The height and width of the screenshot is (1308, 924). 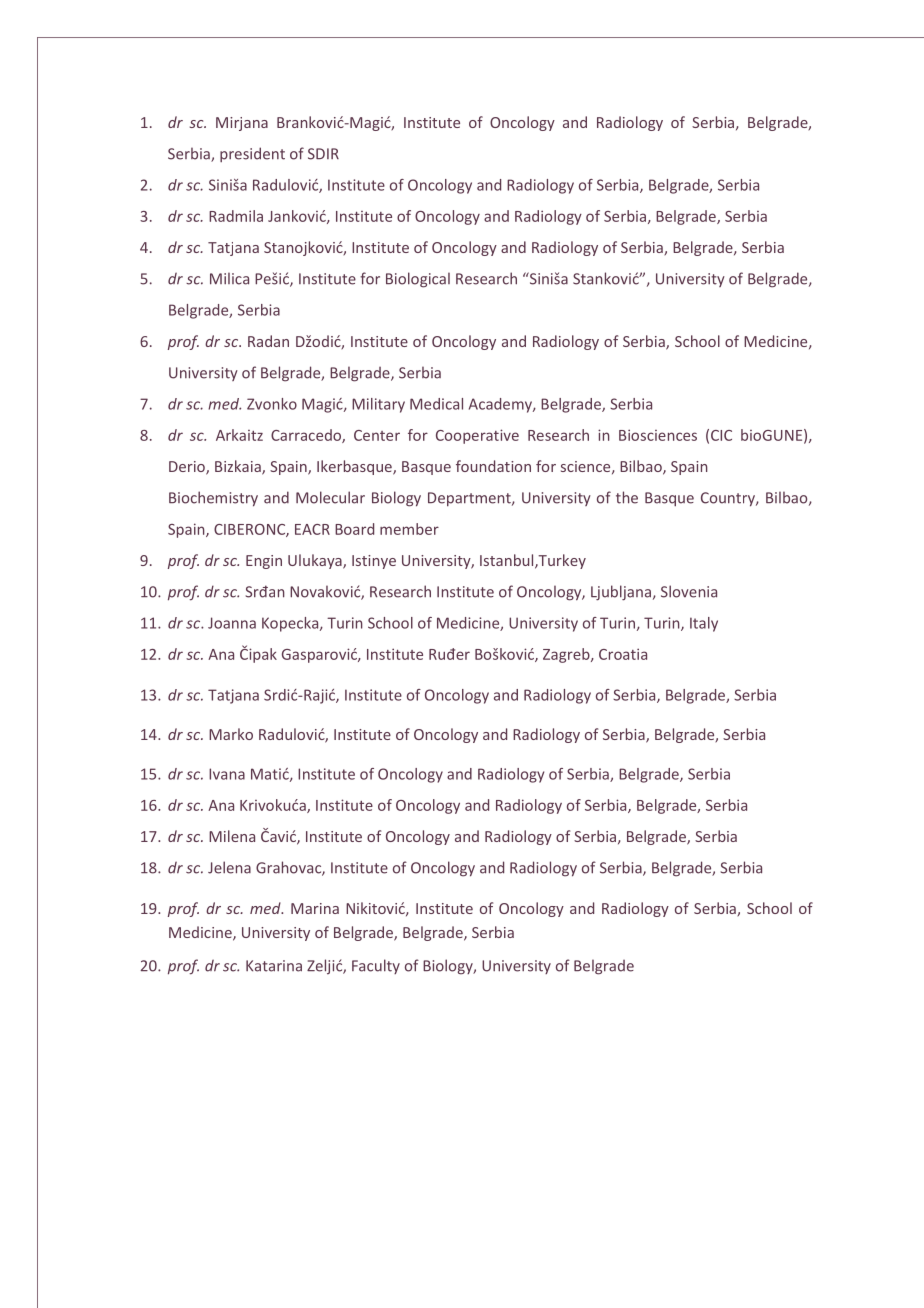 I want to click on Zagreb, so click(x=567, y=655).
